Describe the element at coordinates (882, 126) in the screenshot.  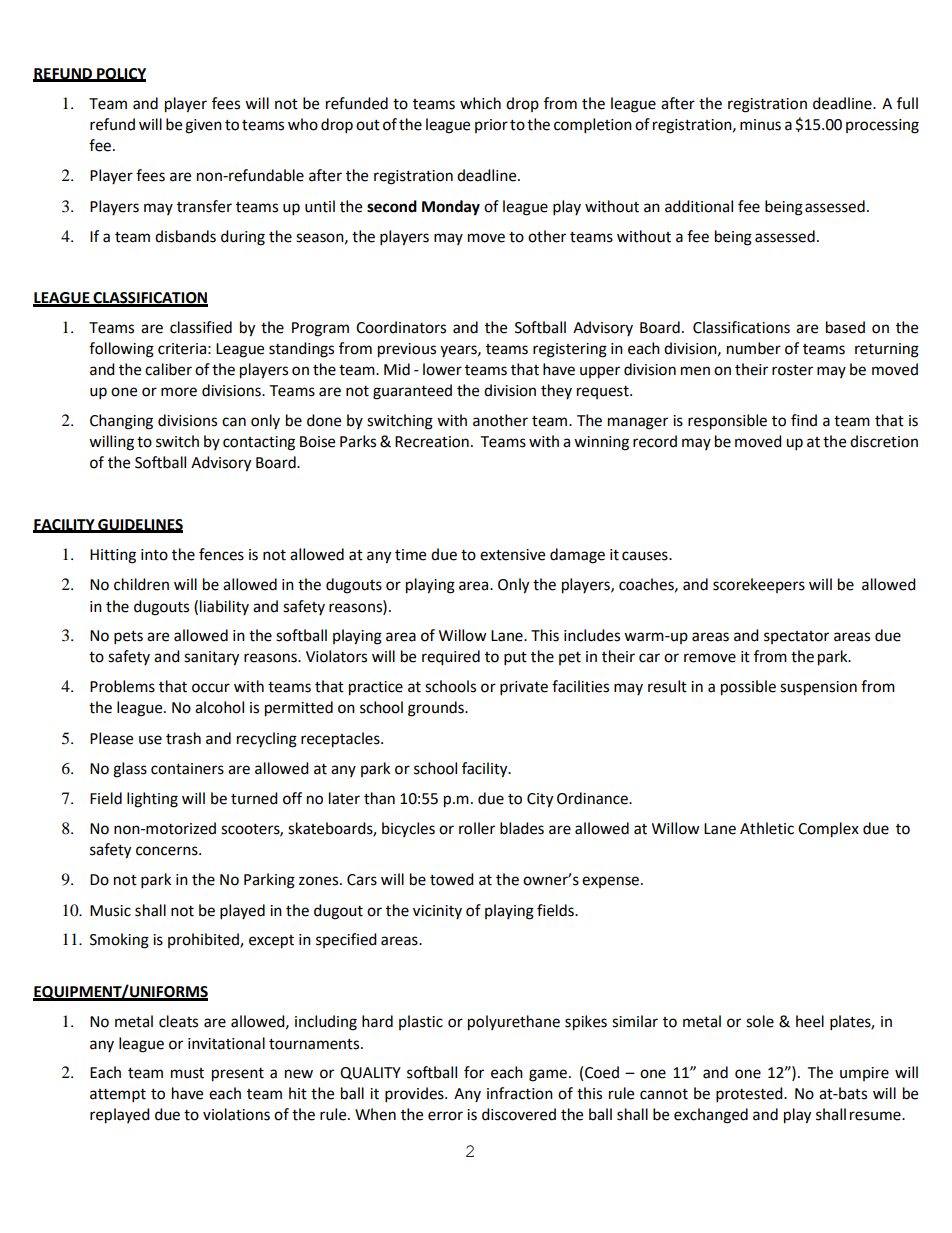
I see `processing` at that location.
